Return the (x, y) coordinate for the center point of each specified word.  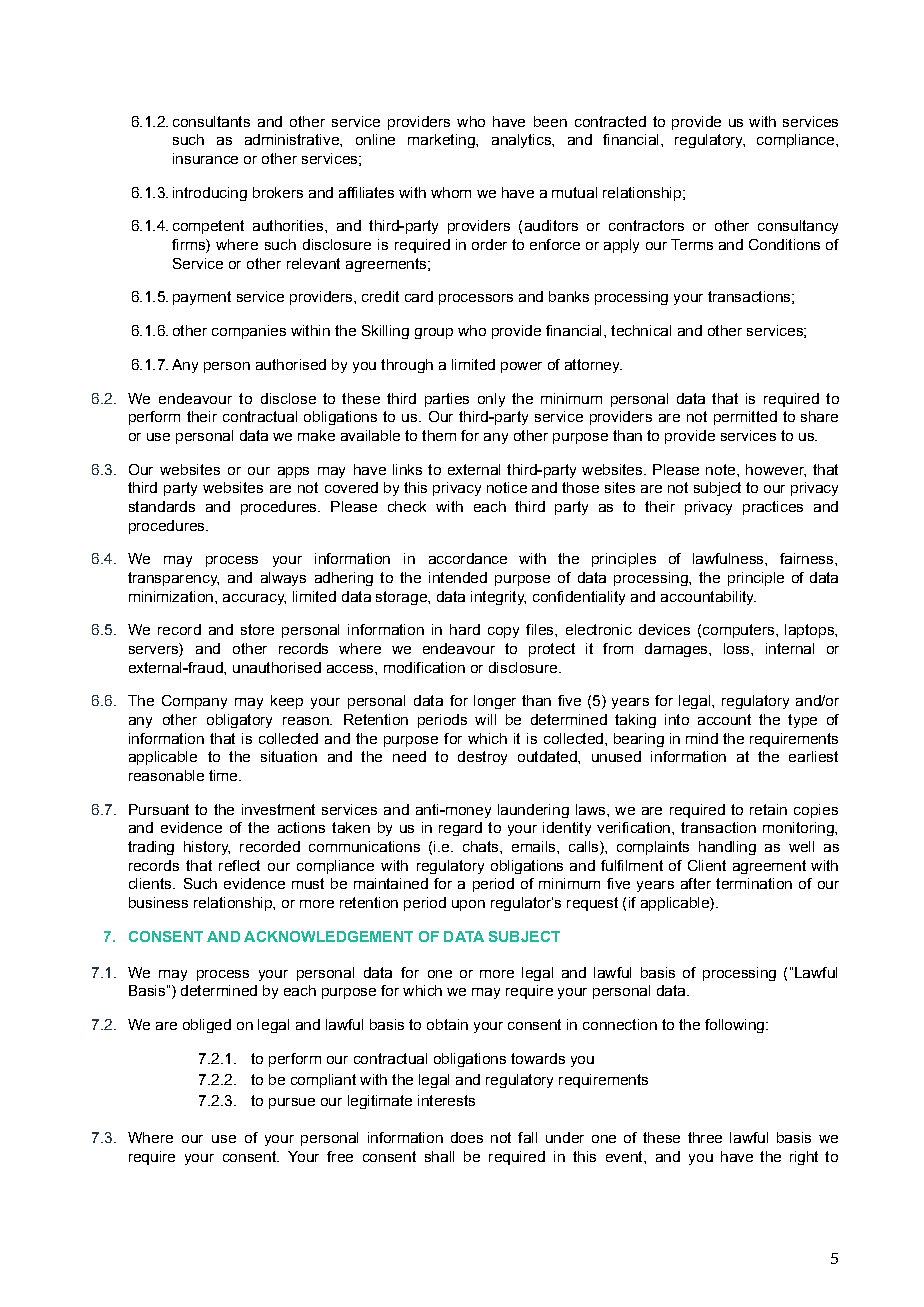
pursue (292, 1103)
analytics (522, 141)
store (257, 629)
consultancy (798, 227)
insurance (205, 158)
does (467, 1137)
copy (503, 632)
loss (738, 648)
